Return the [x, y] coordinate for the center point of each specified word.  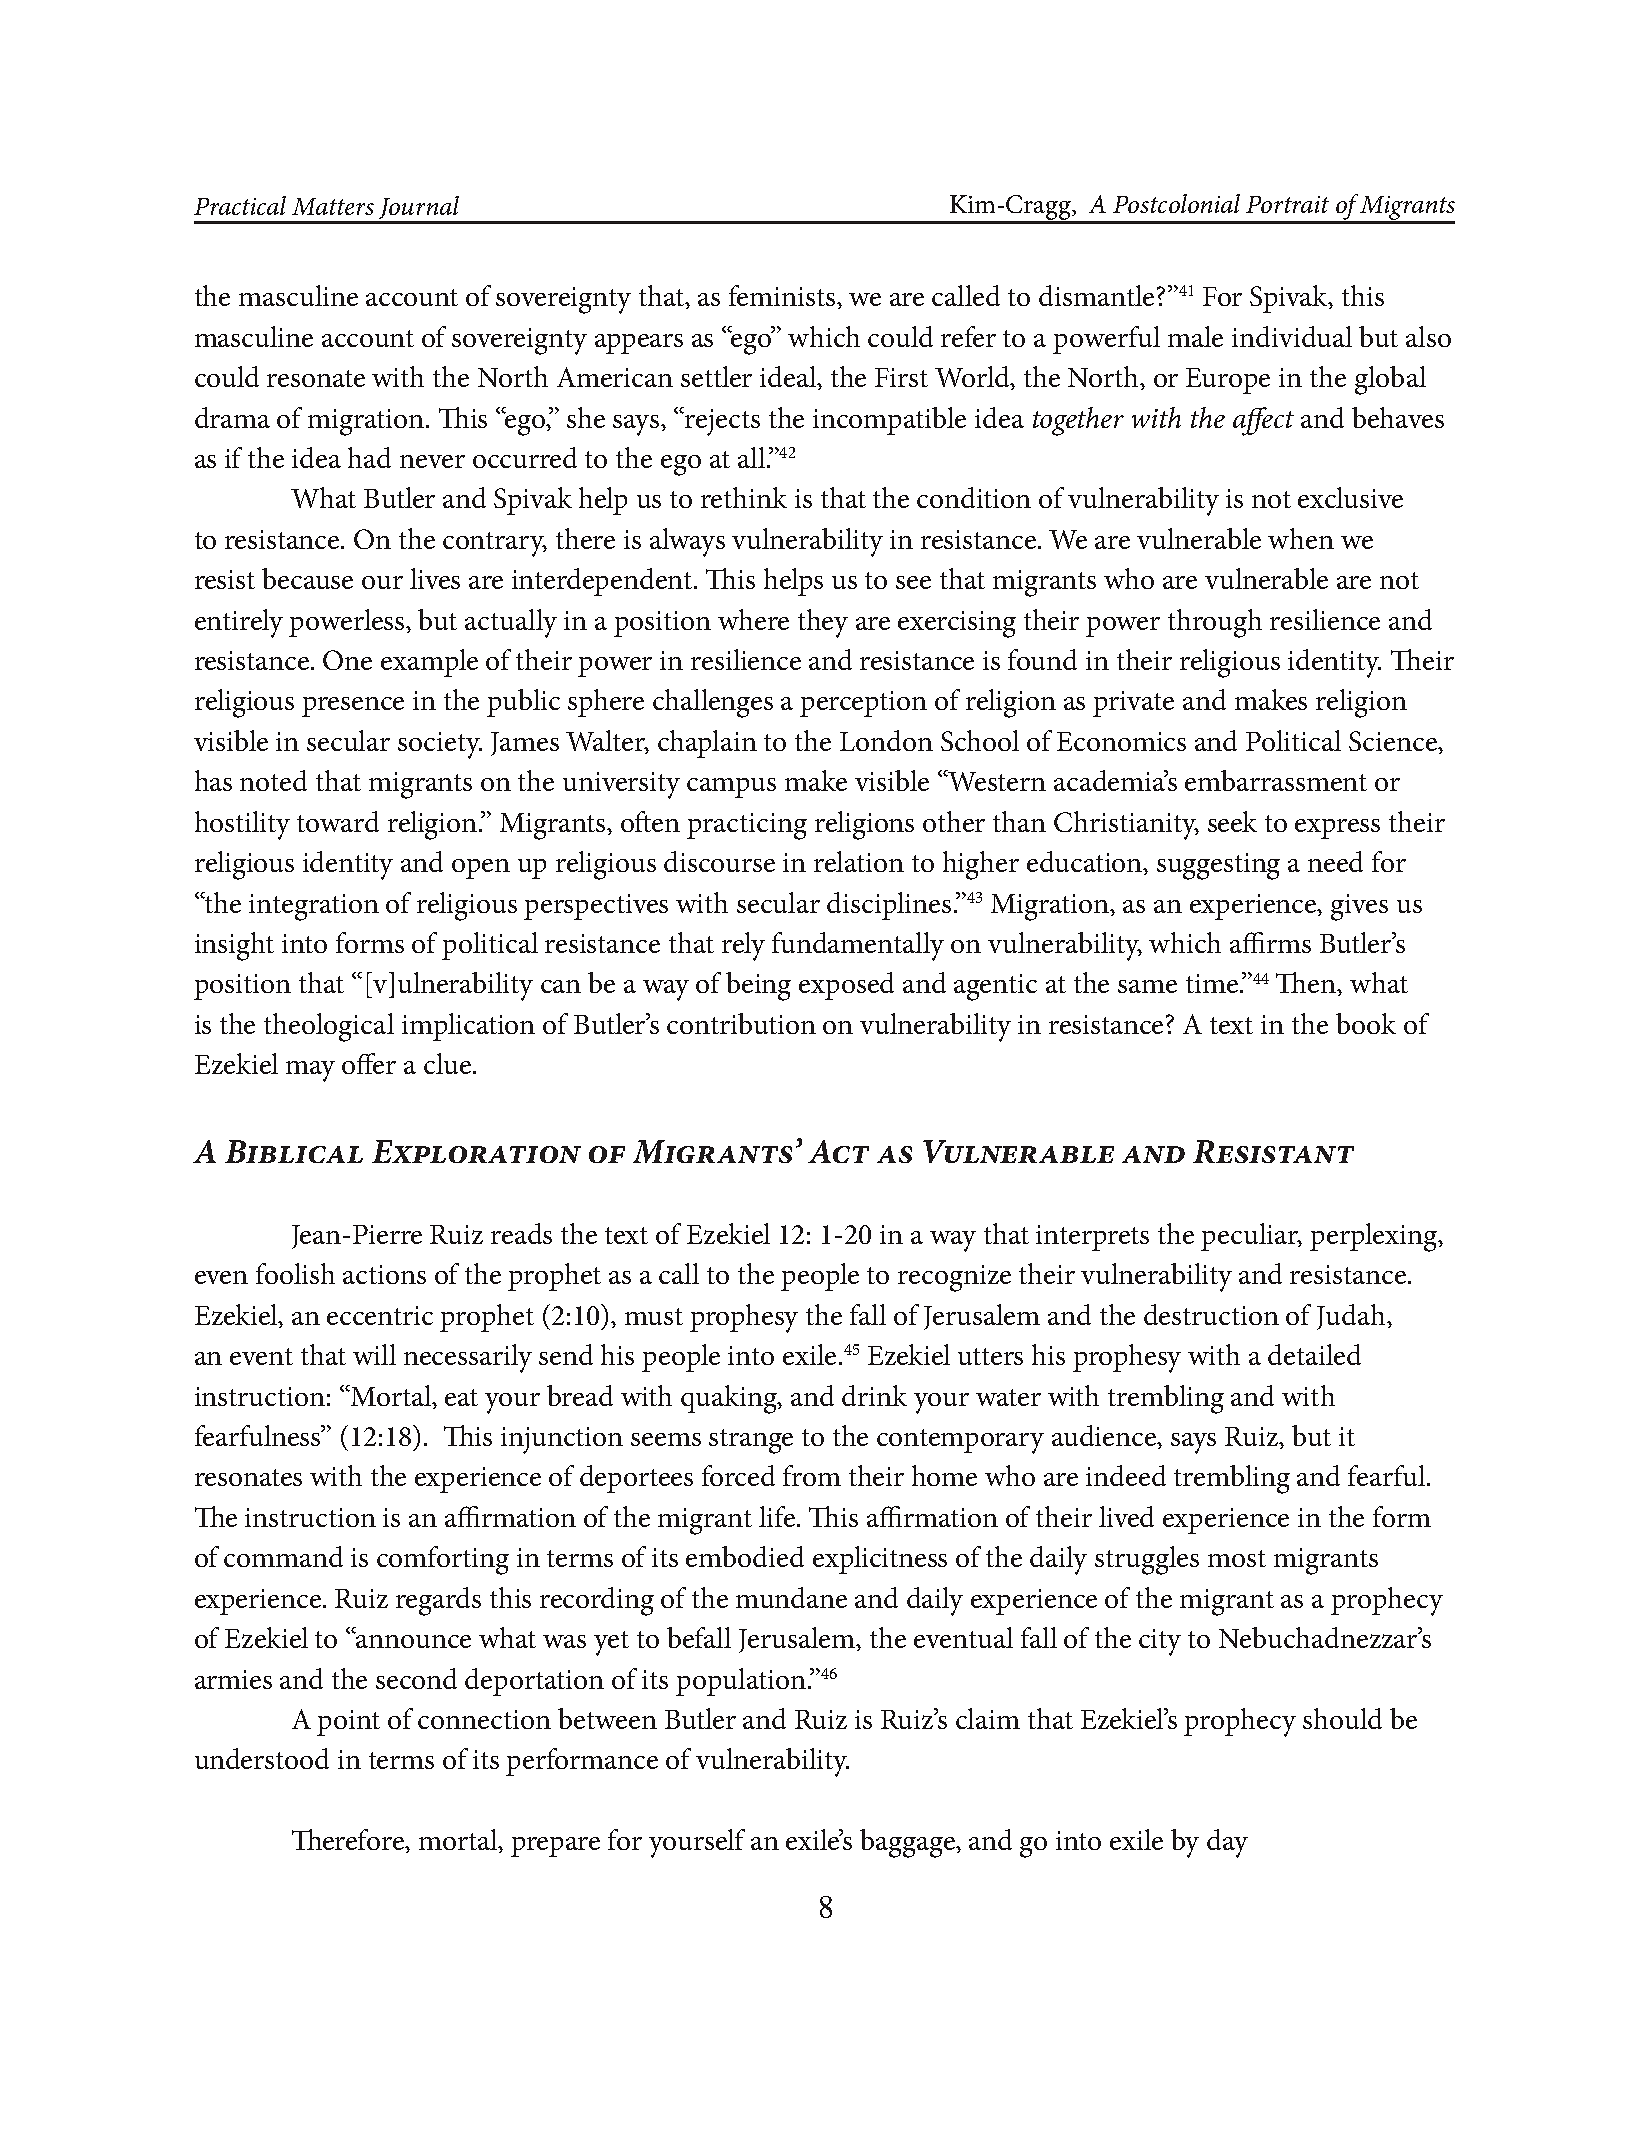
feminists [783, 295]
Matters [333, 206]
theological [329, 1027]
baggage [909, 1843]
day [1227, 1843]
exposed [846, 986]
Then [1307, 984]
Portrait [1287, 204]
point [348, 1723]
